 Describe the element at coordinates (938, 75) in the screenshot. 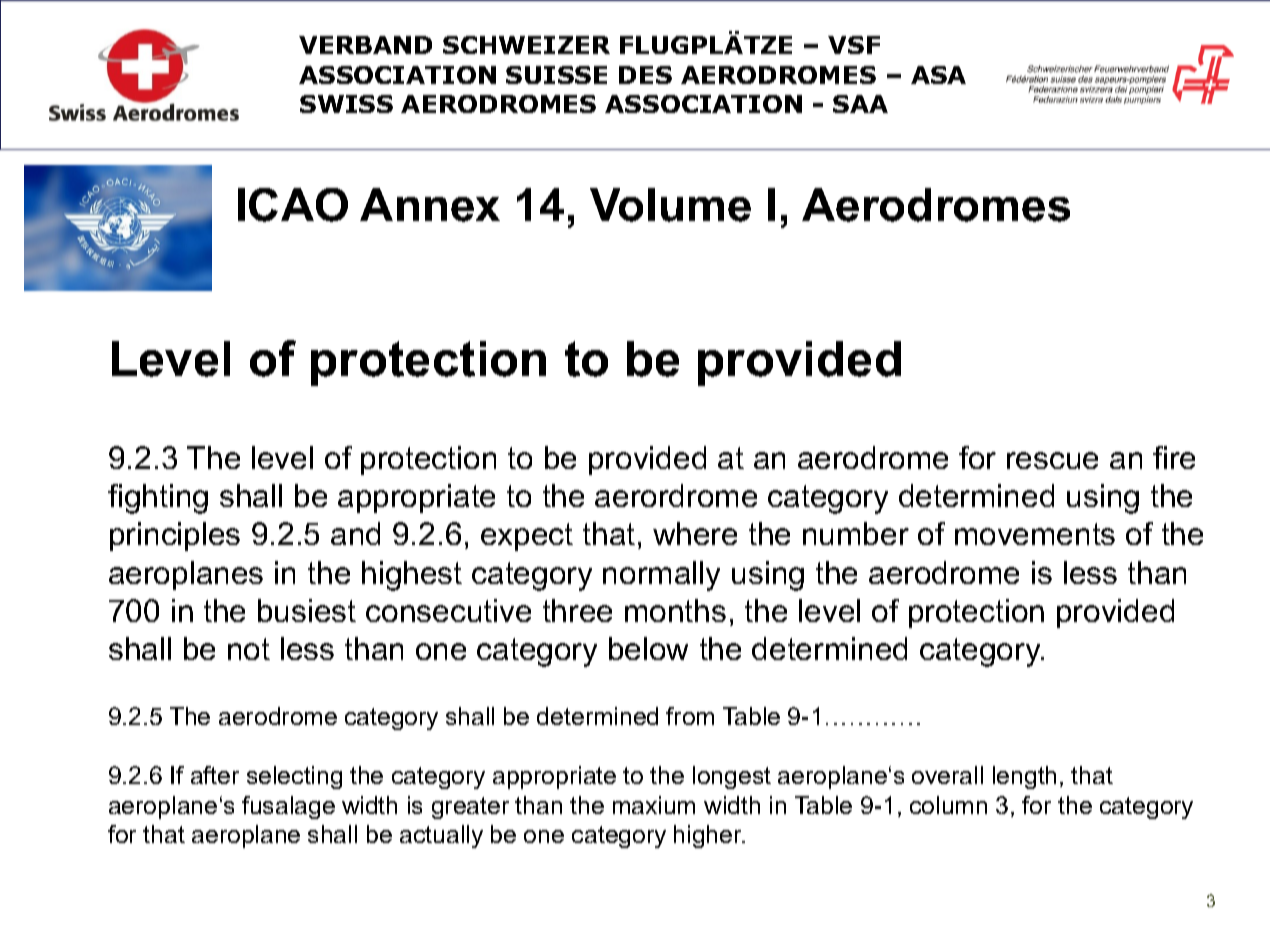

I see `ASA` at that location.
